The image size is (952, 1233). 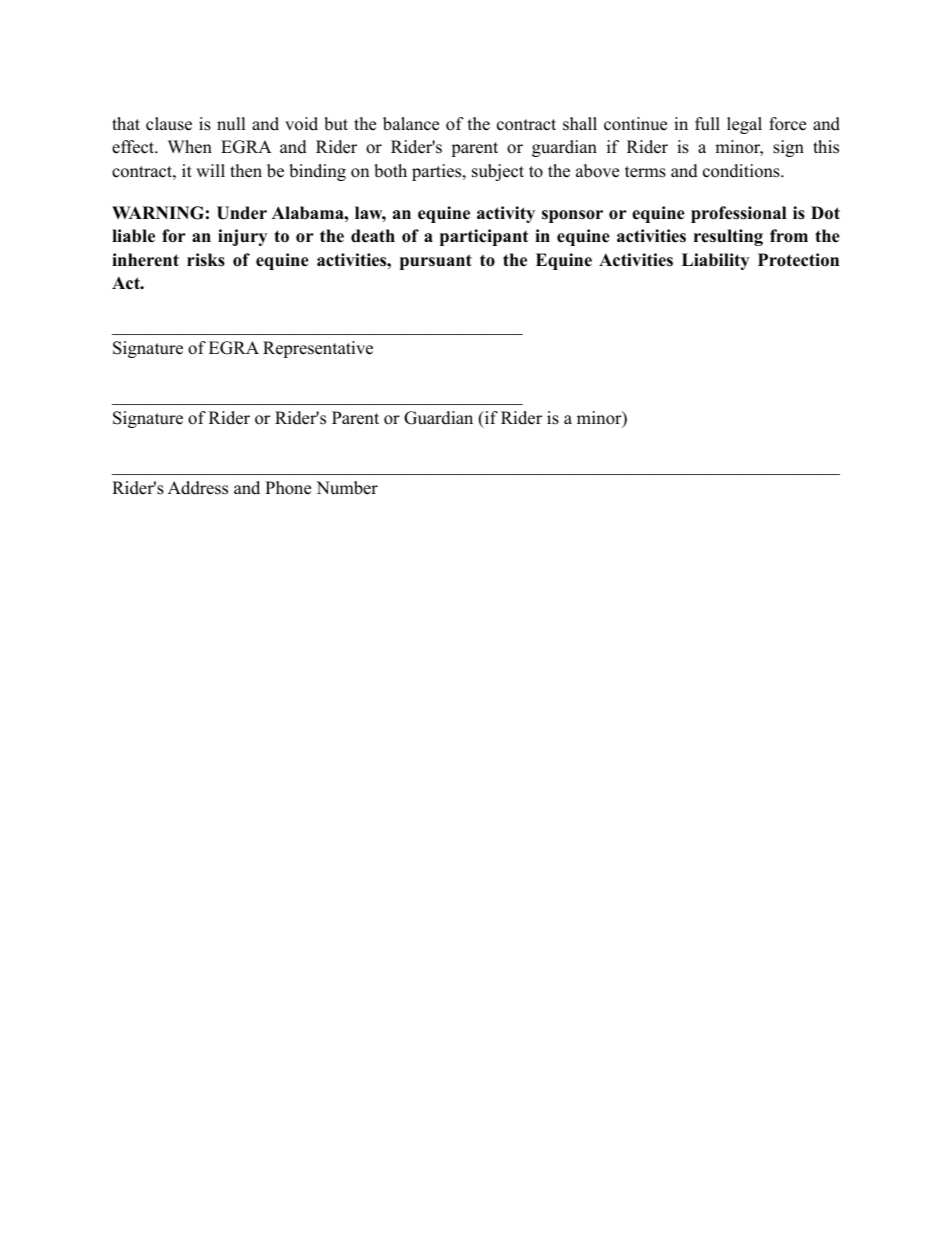 What do you see at coordinates (411, 124) in the page?
I see `balance` at bounding box center [411, 124].
